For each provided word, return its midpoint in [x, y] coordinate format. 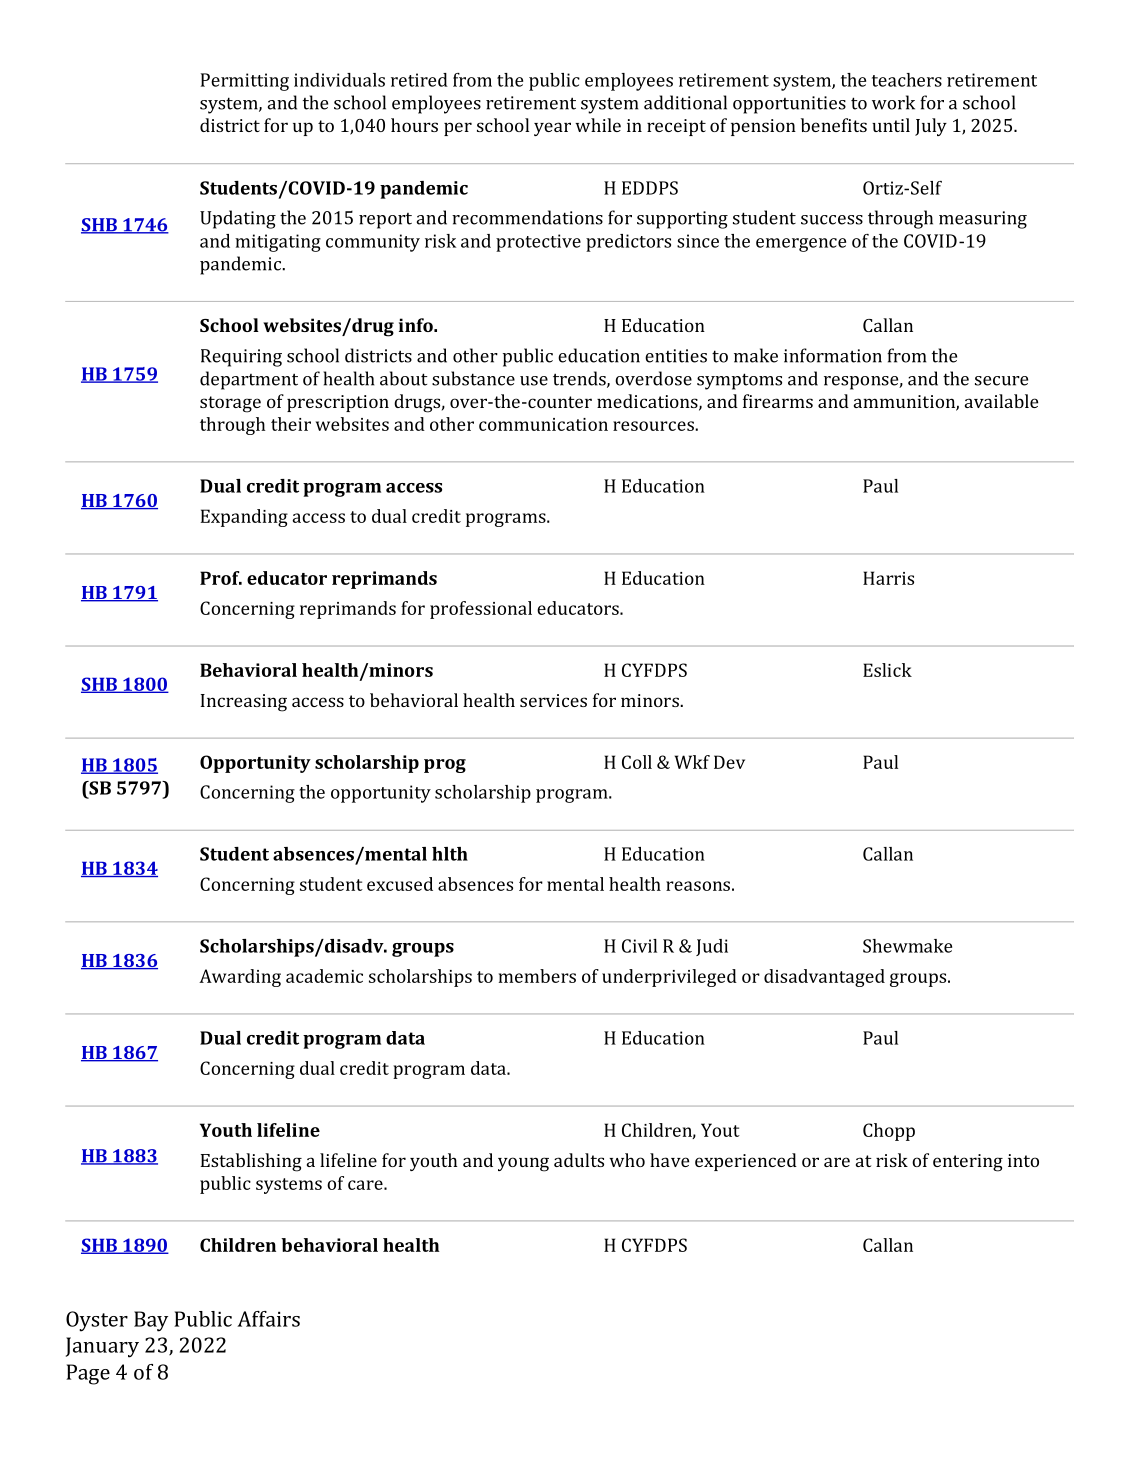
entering [968, 1163]
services [553, 700]
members [537, 976]
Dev [729, 762]
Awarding [240, 978]
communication [543, 424]
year [552, 129]
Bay [151, 1321]
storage [230, 404]
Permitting [245, 82]
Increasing [244, 703]
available [1001, 401]
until [891, 125]
